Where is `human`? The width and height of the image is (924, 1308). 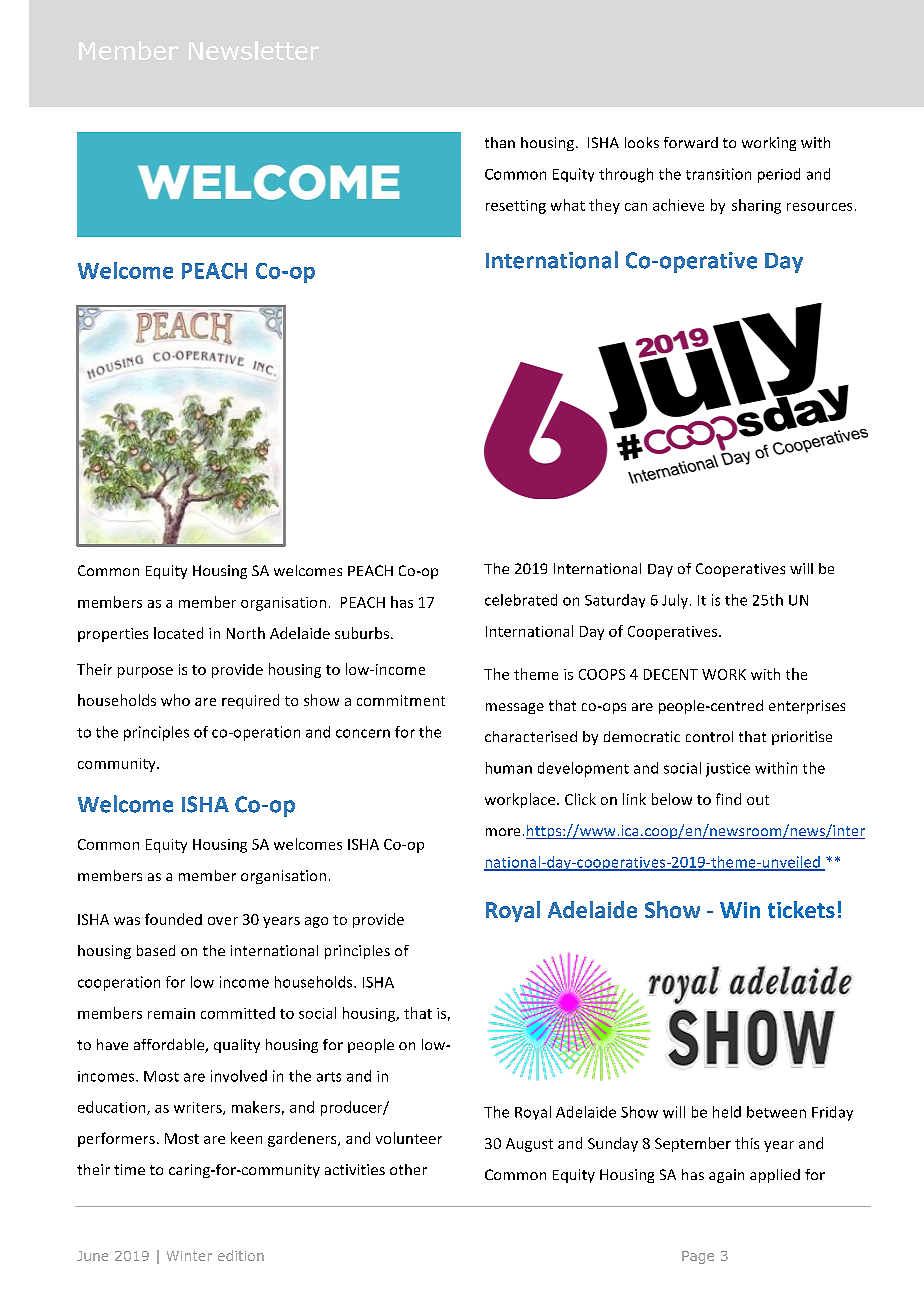
human is located at coordinates (509, 768).
